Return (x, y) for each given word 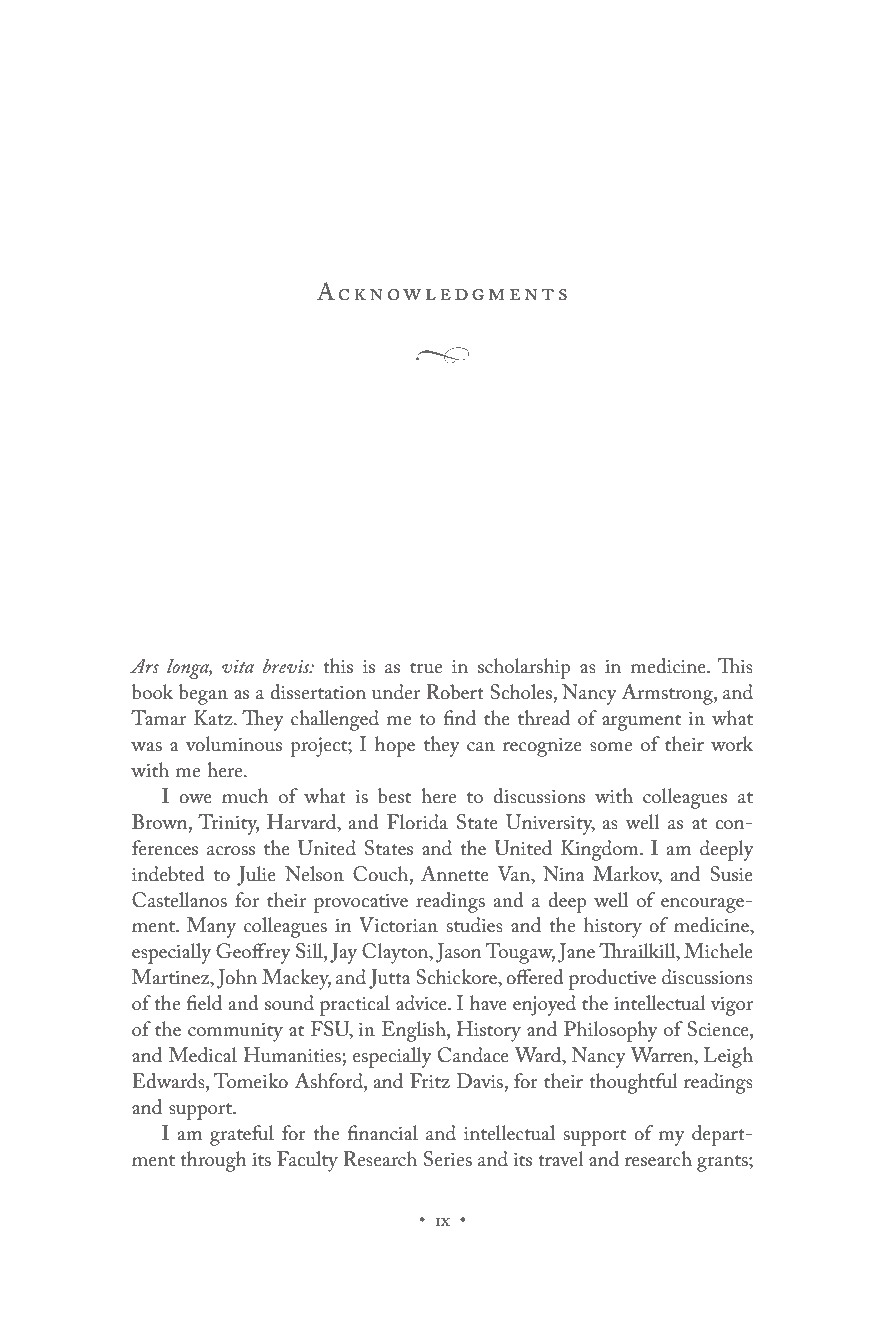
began (203, 694)
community (235, 1032)
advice (422, 1003)
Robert (455, 692)
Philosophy (611, 1031)
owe (195, 798)
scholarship (524, 668)
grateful (242, 1135)
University (550, 824)
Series (448, 1159)
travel (561, 1158)
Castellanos (179, 900)
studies (475, 925)
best (394, 796)
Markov (627, 874)
